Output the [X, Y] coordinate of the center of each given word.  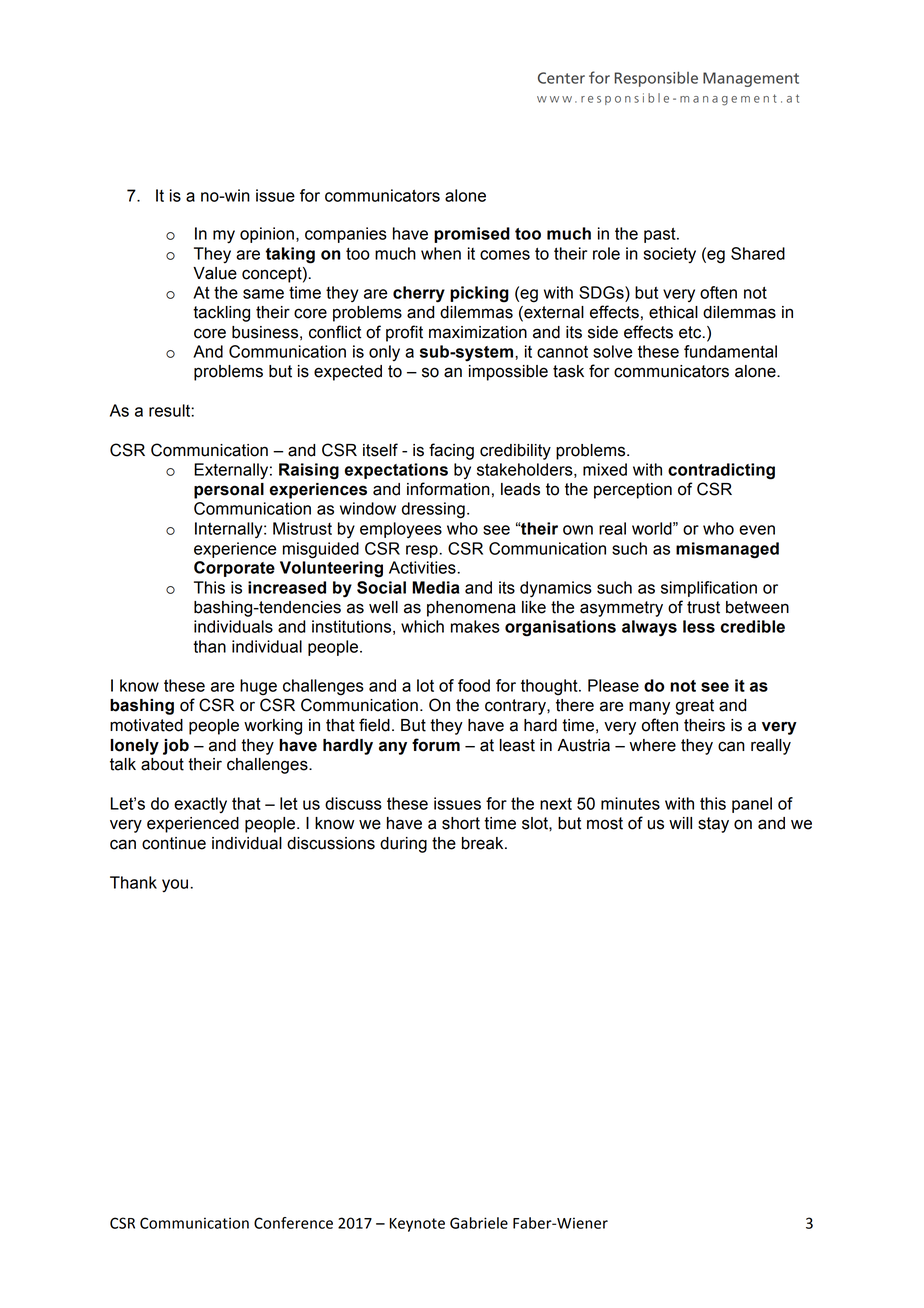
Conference [293, 1223]
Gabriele [479, 1223]
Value [215, 273]
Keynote [417, 1225]
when [441, 253]
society [669, 255]
